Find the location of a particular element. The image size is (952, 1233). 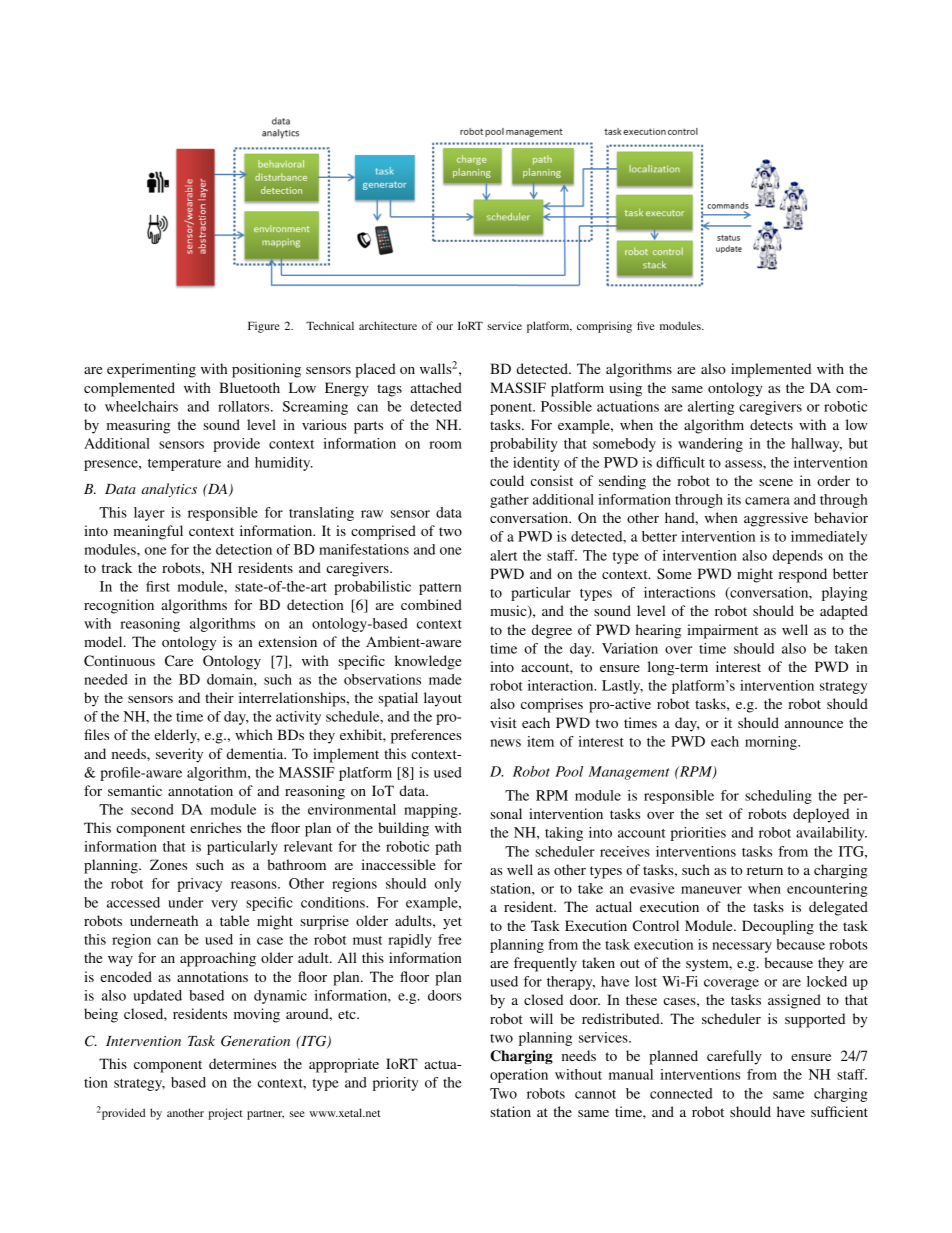

priority is located at coordinates (395, 1084).
